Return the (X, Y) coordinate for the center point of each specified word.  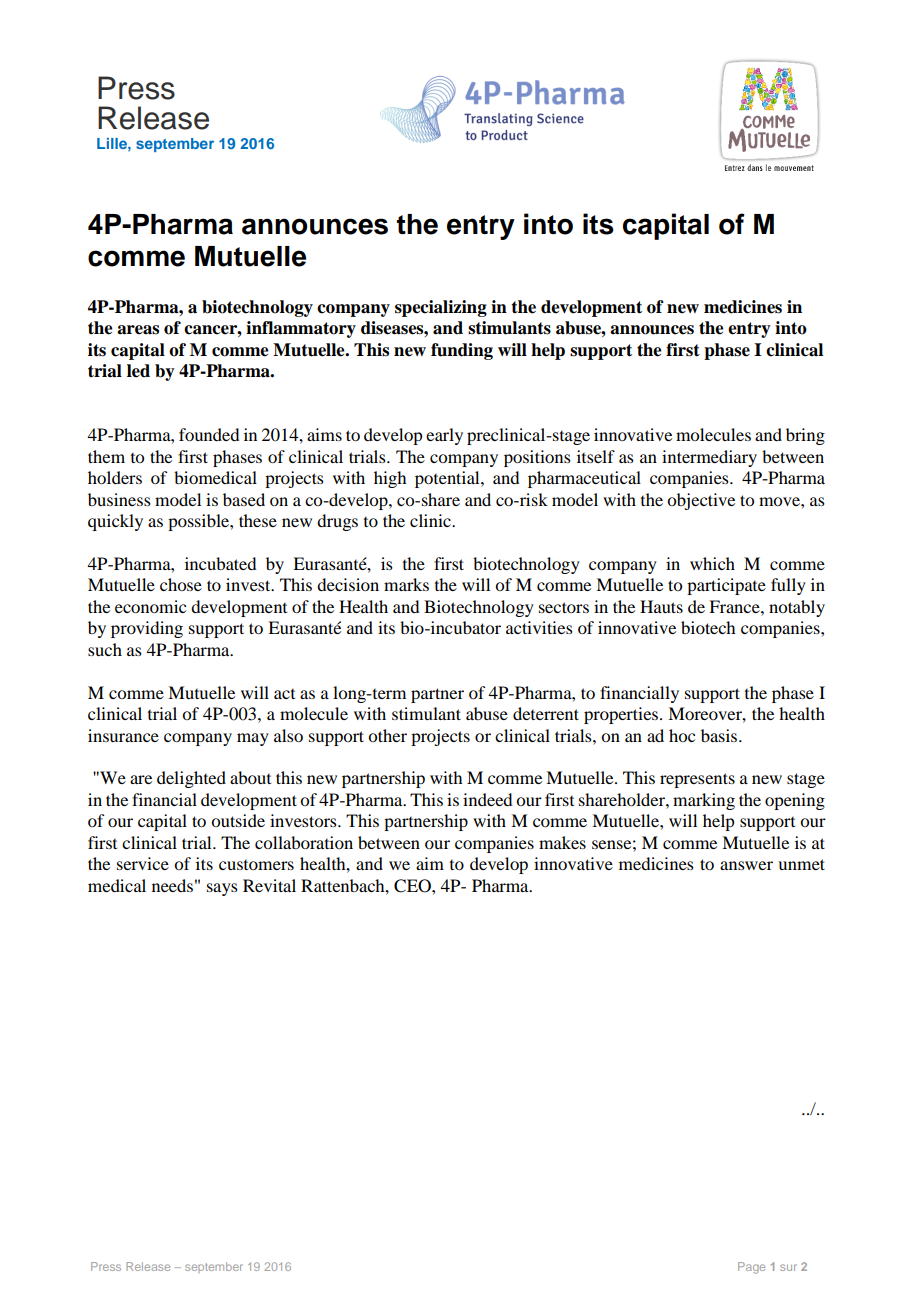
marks (406, 584)
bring (805, 436)
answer (746, 865)
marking (704, 801)
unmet (801, 864)
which (712, 563)
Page (751, 1268)
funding (462, 351)
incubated (220, 563)
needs (172, 885)
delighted (191, 779)
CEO (413, 886)
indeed (487, 799)
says (222, 889)
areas (138, 330)
